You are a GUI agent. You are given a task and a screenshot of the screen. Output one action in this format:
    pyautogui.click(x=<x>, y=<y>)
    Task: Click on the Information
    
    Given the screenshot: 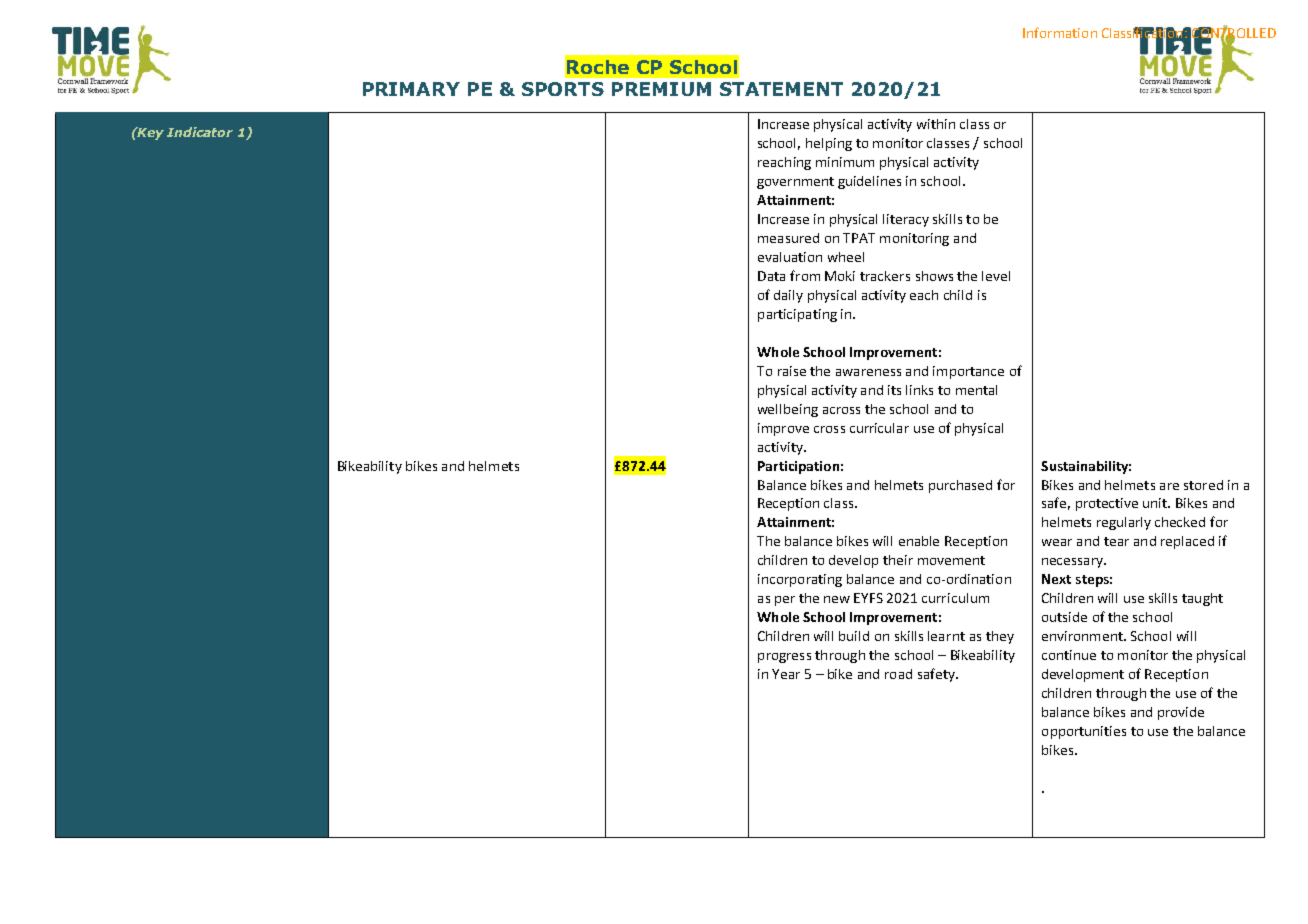 What is the action you would take?
    pyautogui.click(x=1060, y=32)
